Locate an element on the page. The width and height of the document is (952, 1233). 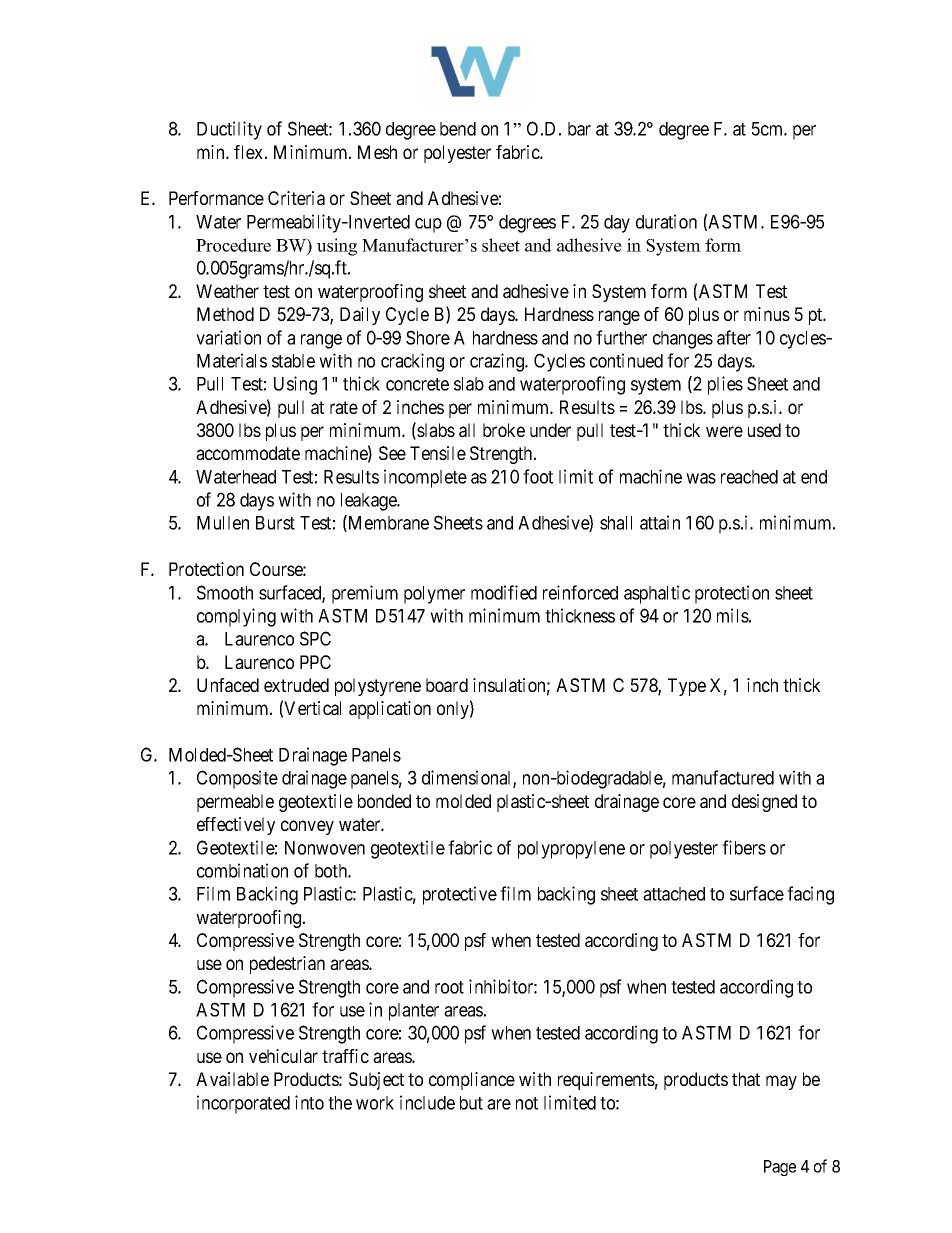
into is located at coordinates (309, 1102).
